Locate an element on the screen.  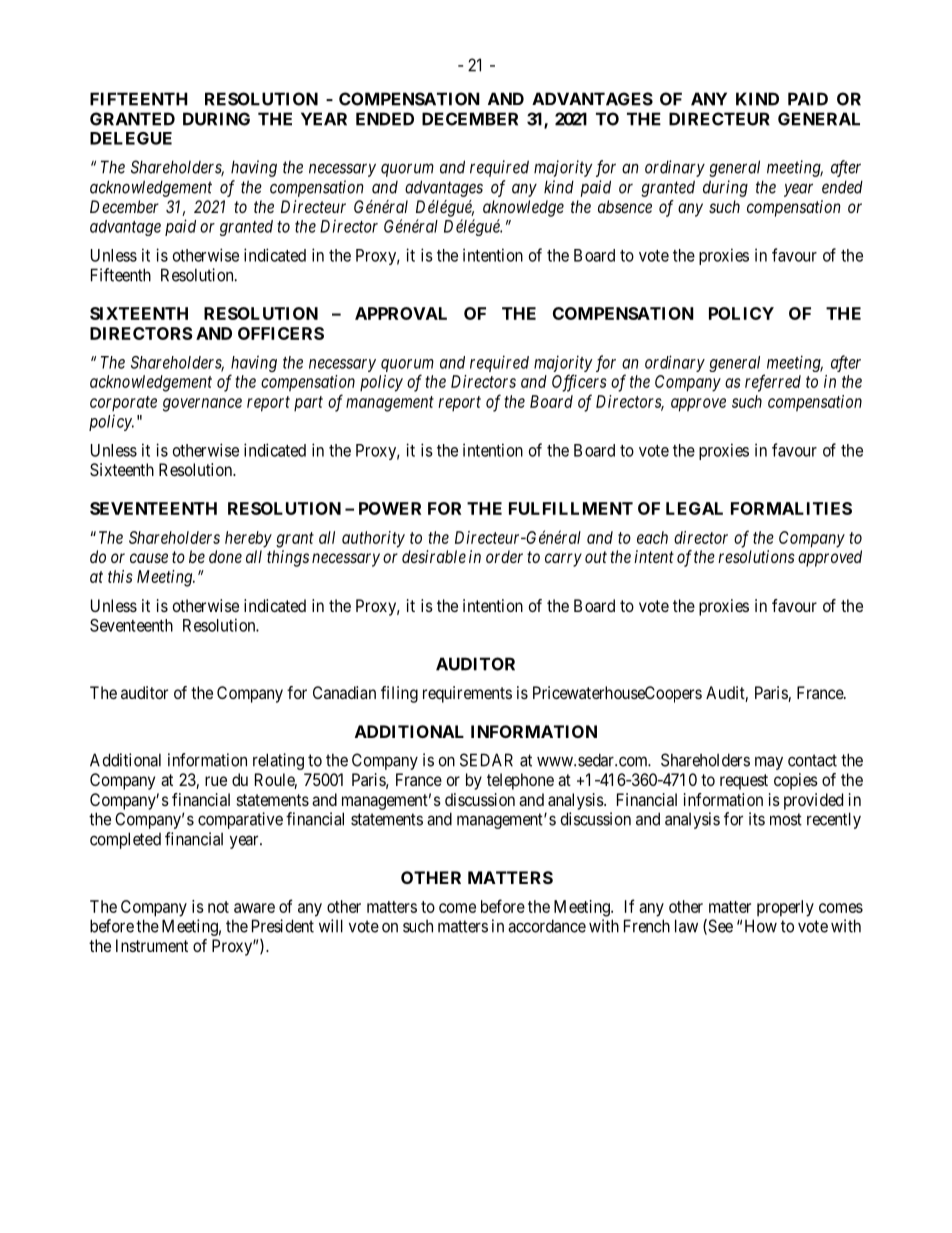
not is located at coordinates (218, 907).
